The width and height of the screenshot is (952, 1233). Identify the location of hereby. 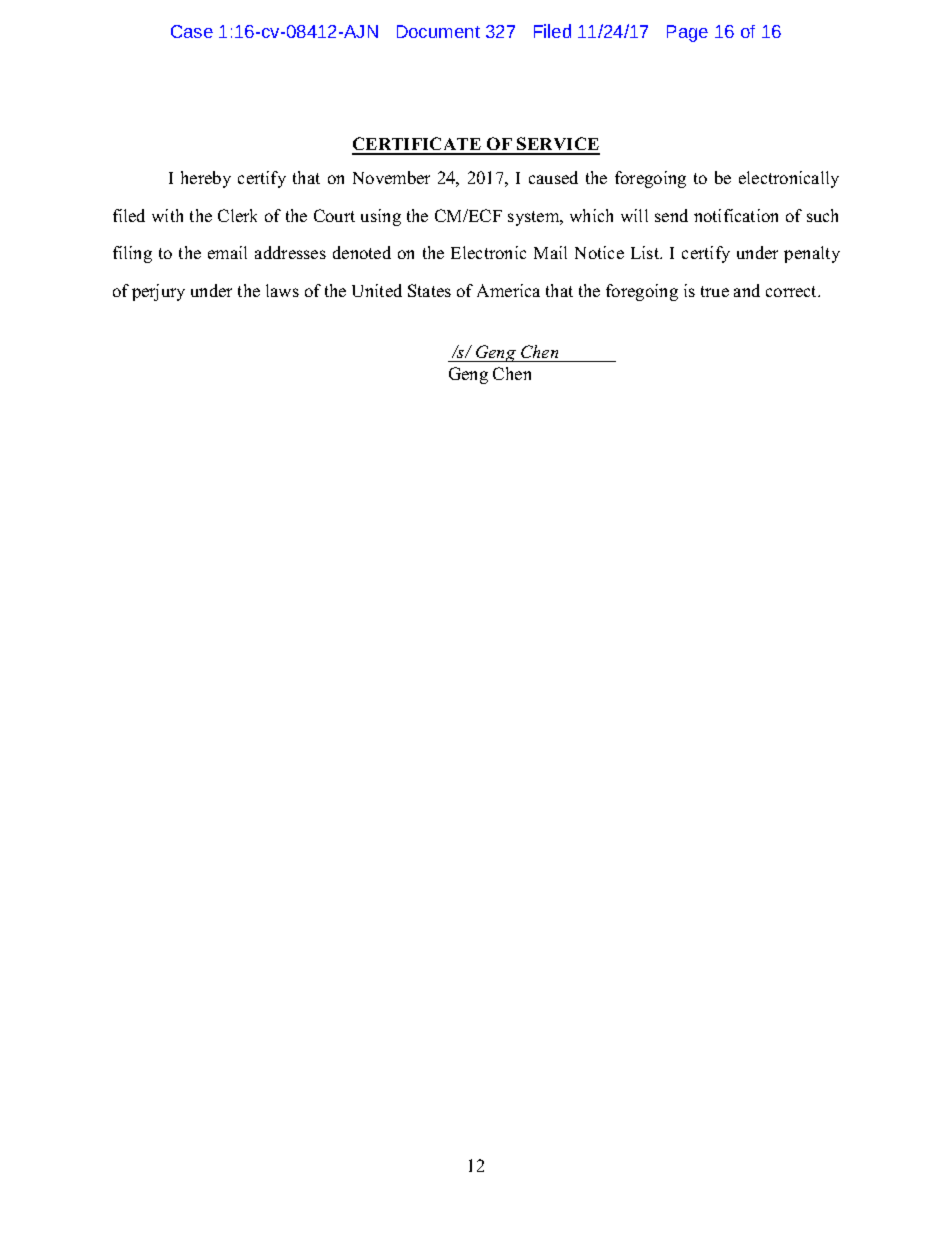
(206, 179).
